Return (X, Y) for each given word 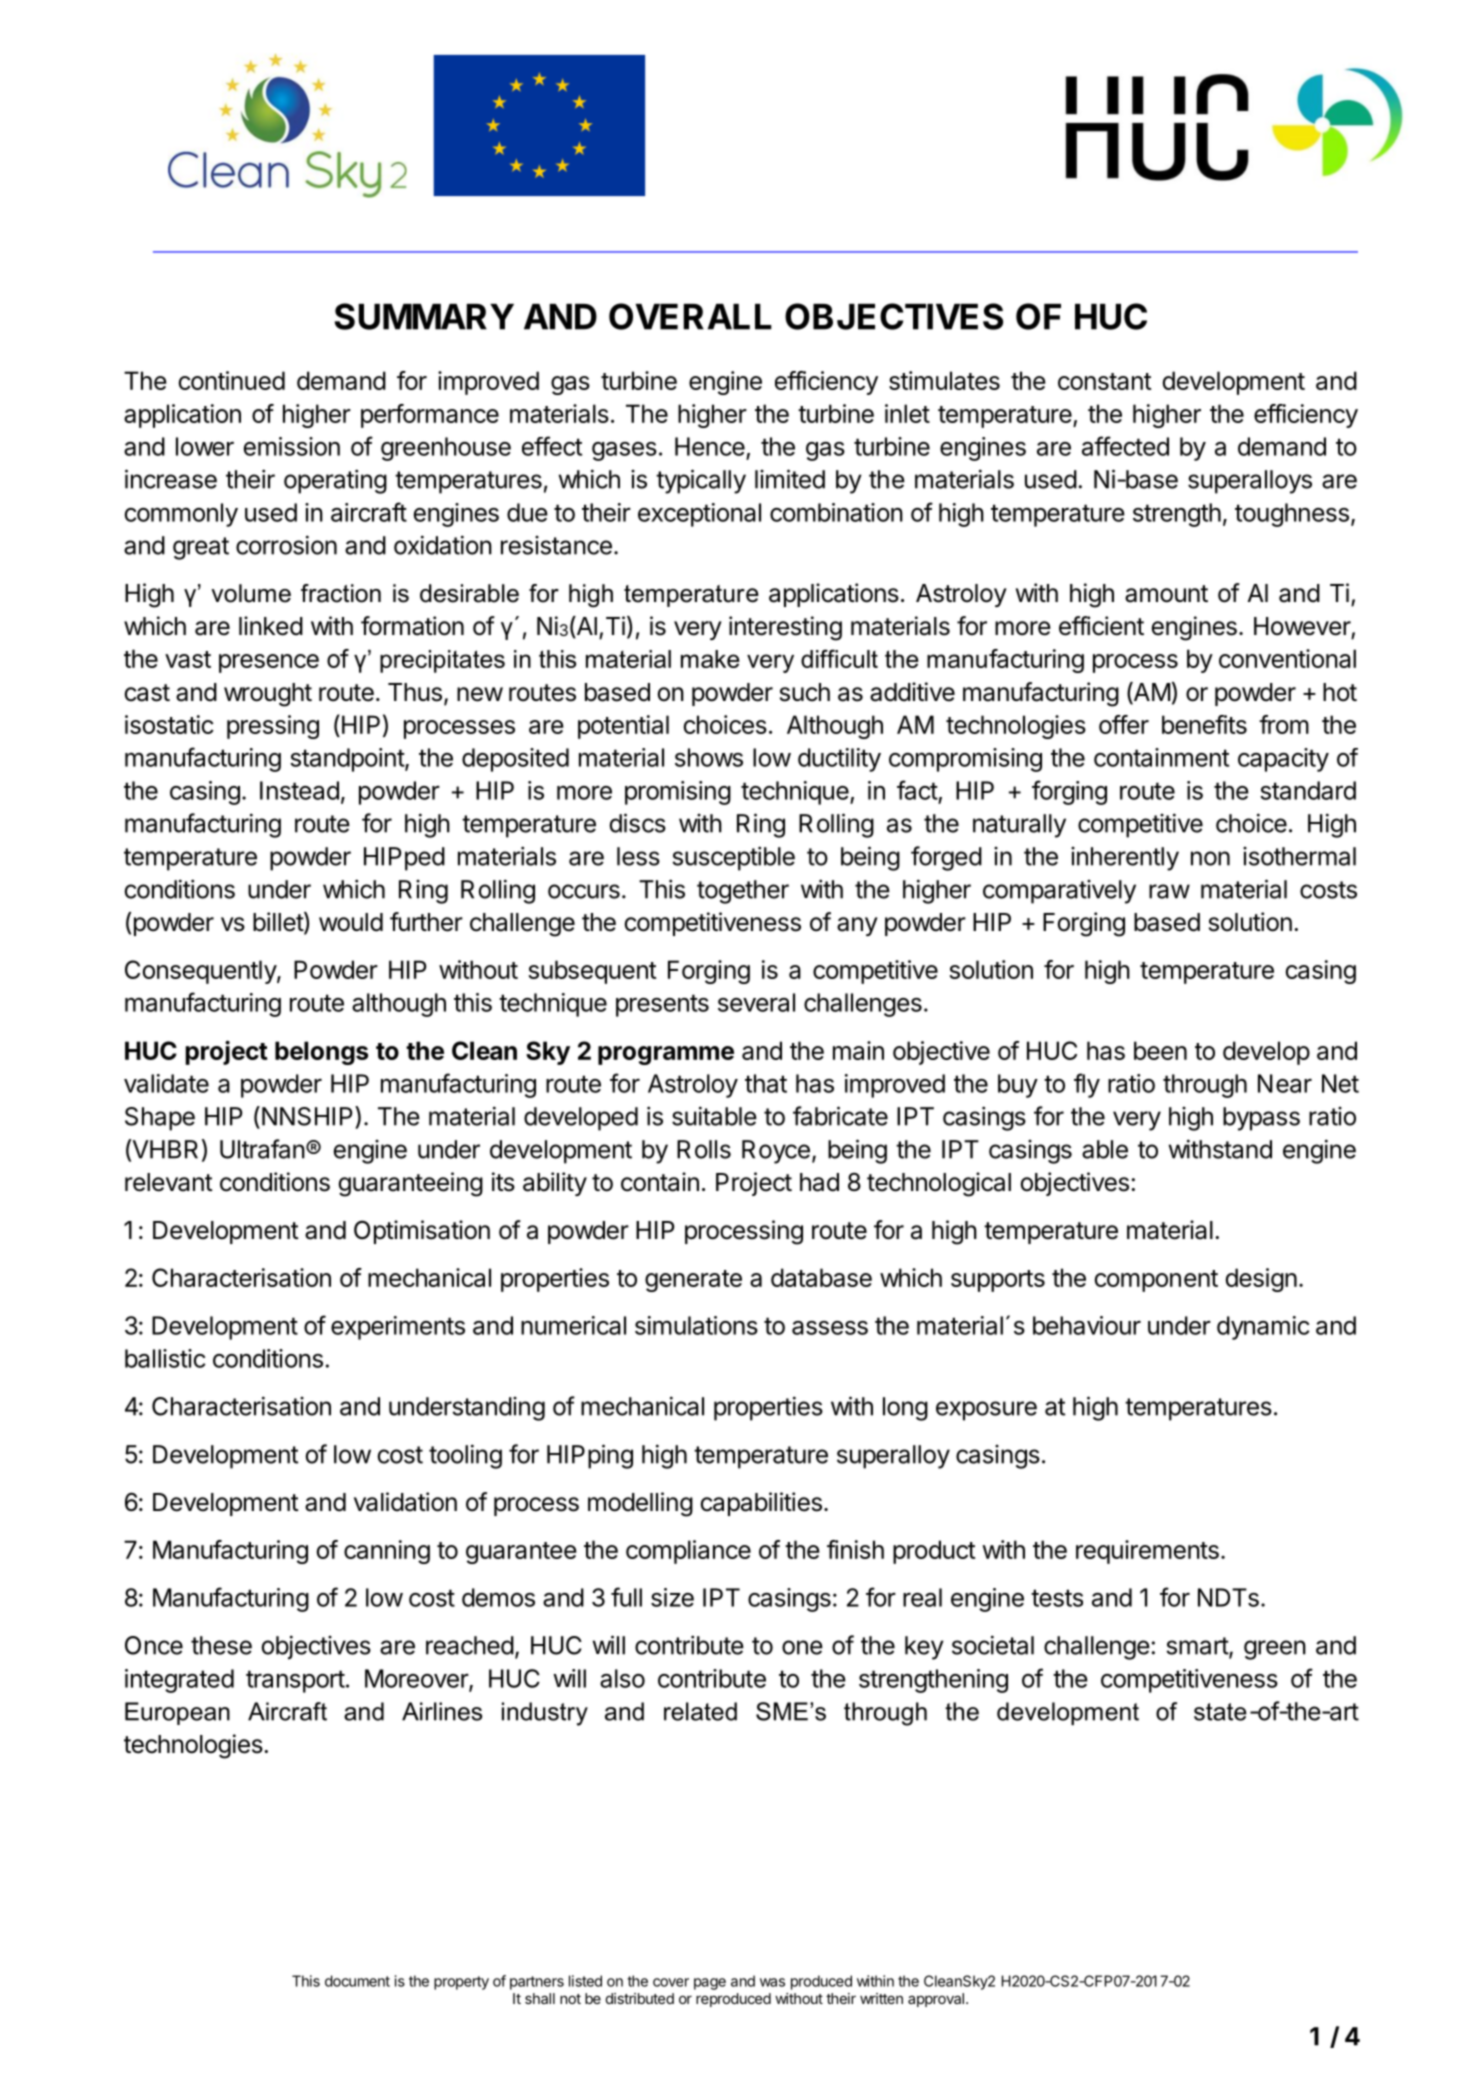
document (357, 1981)
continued (232, 380)
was (772, 1982)
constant (1105, 381)
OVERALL (690, 316)
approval (936, 2000)
